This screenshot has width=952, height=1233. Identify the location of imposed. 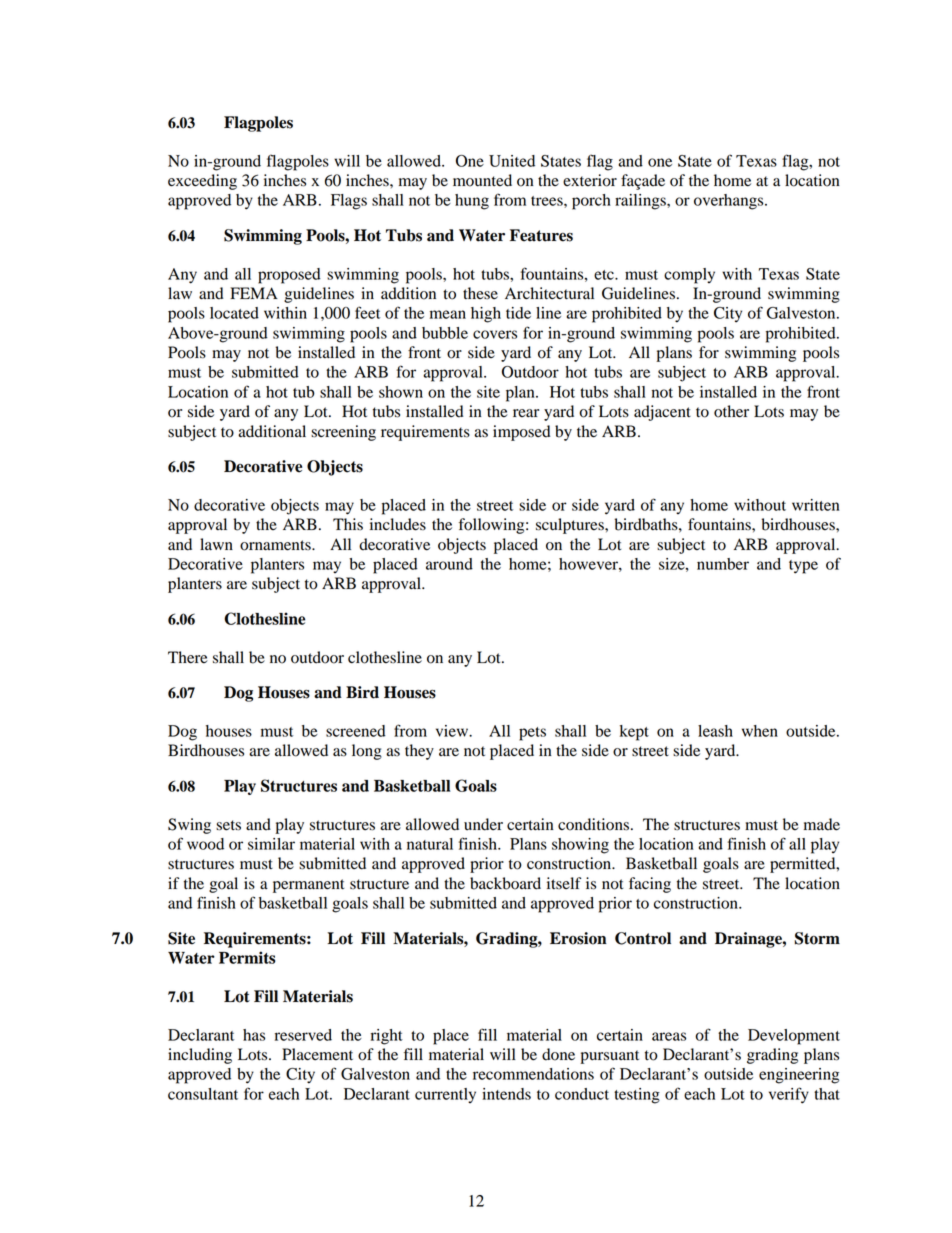
(522, 433).
